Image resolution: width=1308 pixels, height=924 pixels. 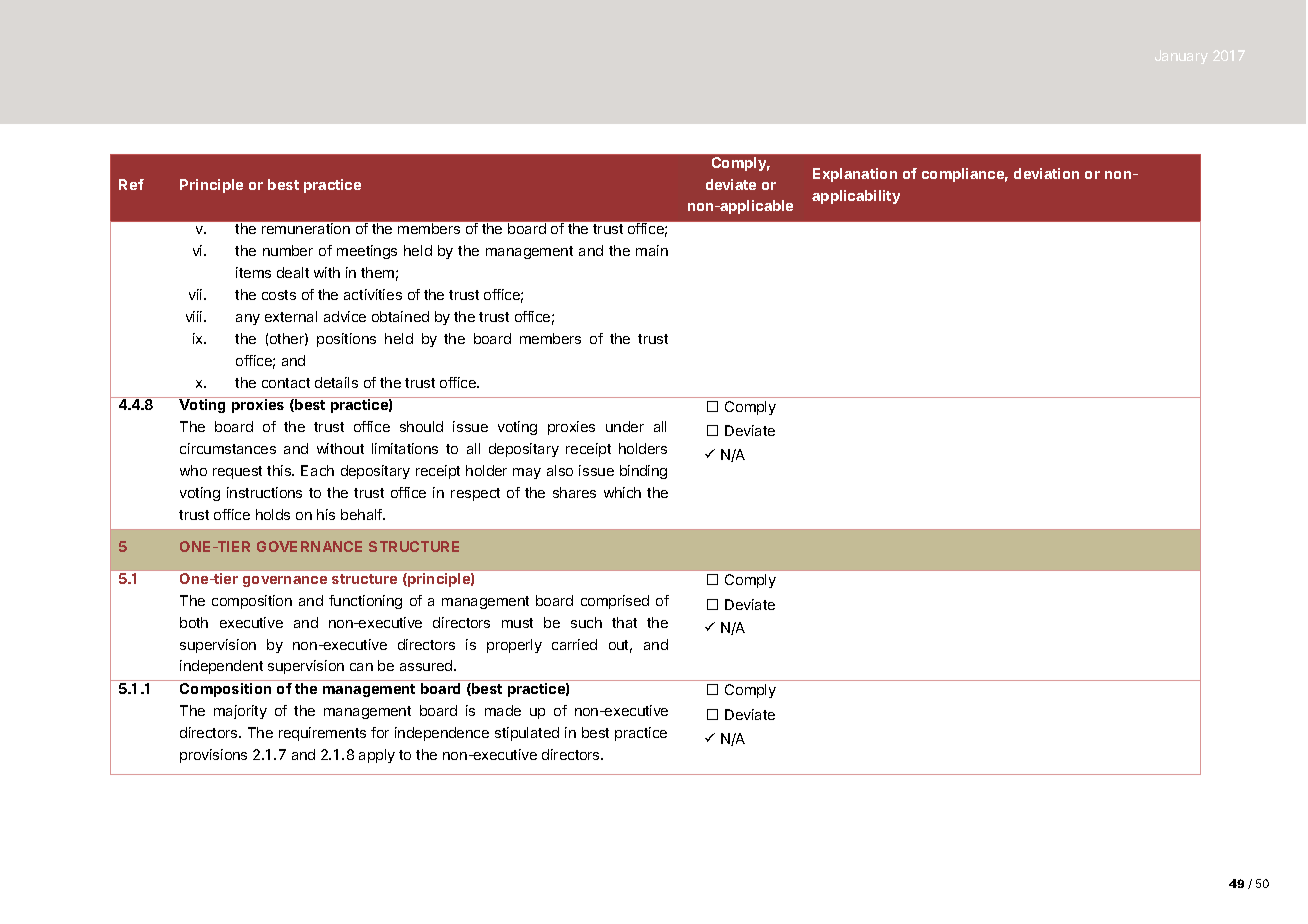 I want to click on request, so click(x=237, y=472).
